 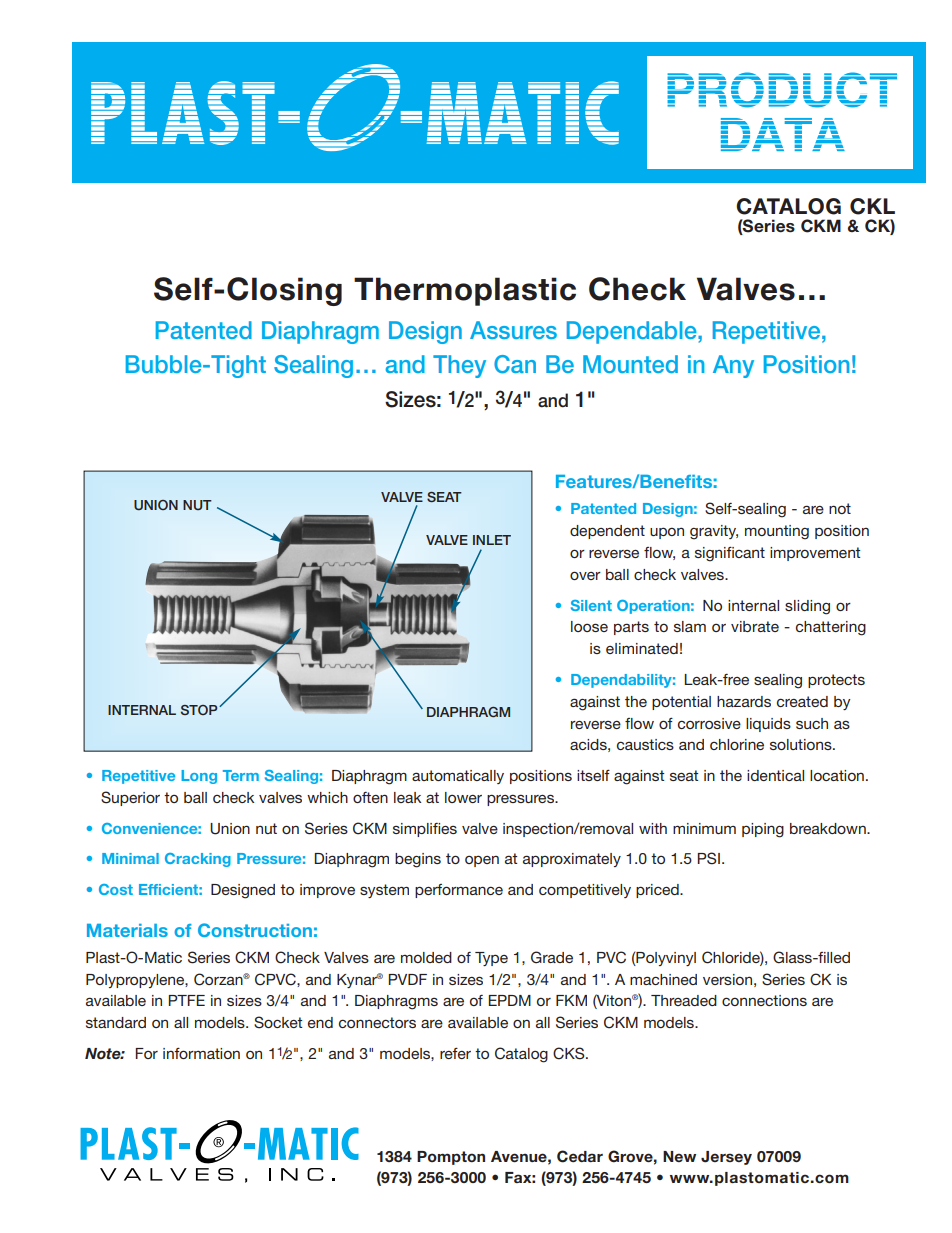 I want to click on They, so click(x=459, y=366).
